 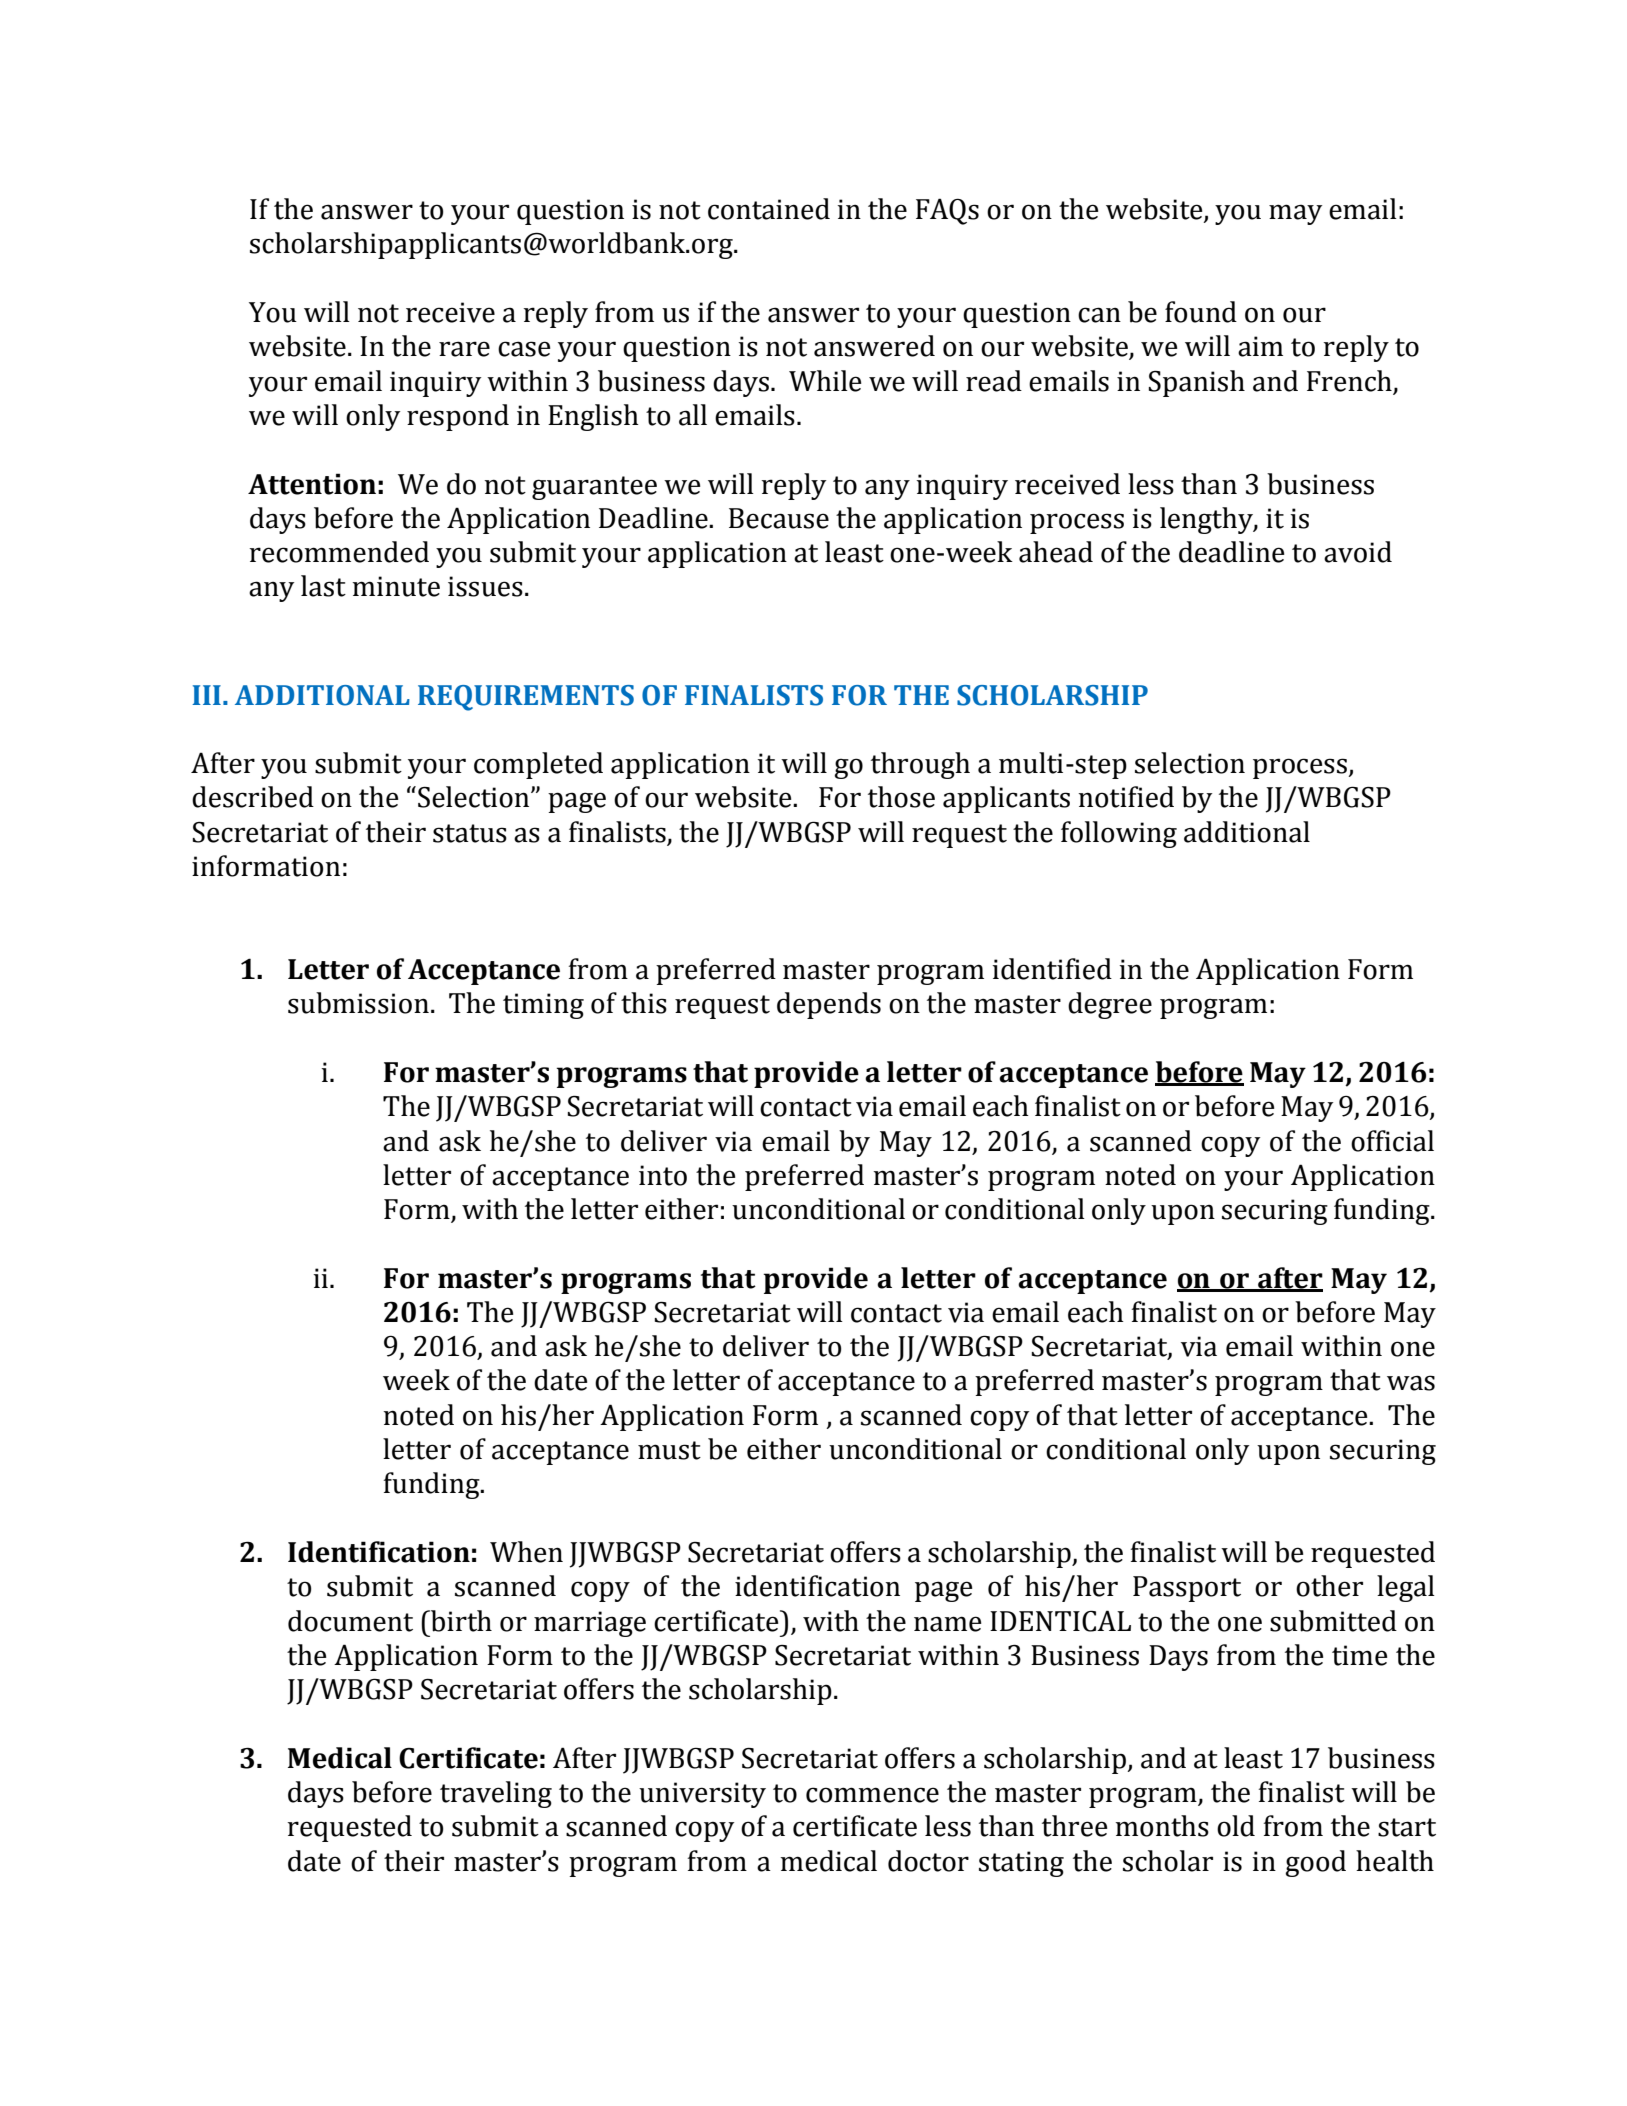 What do you see at coordinates (872, 1795) in the image?
I see `commence` at bounding box center [872, 1795].
